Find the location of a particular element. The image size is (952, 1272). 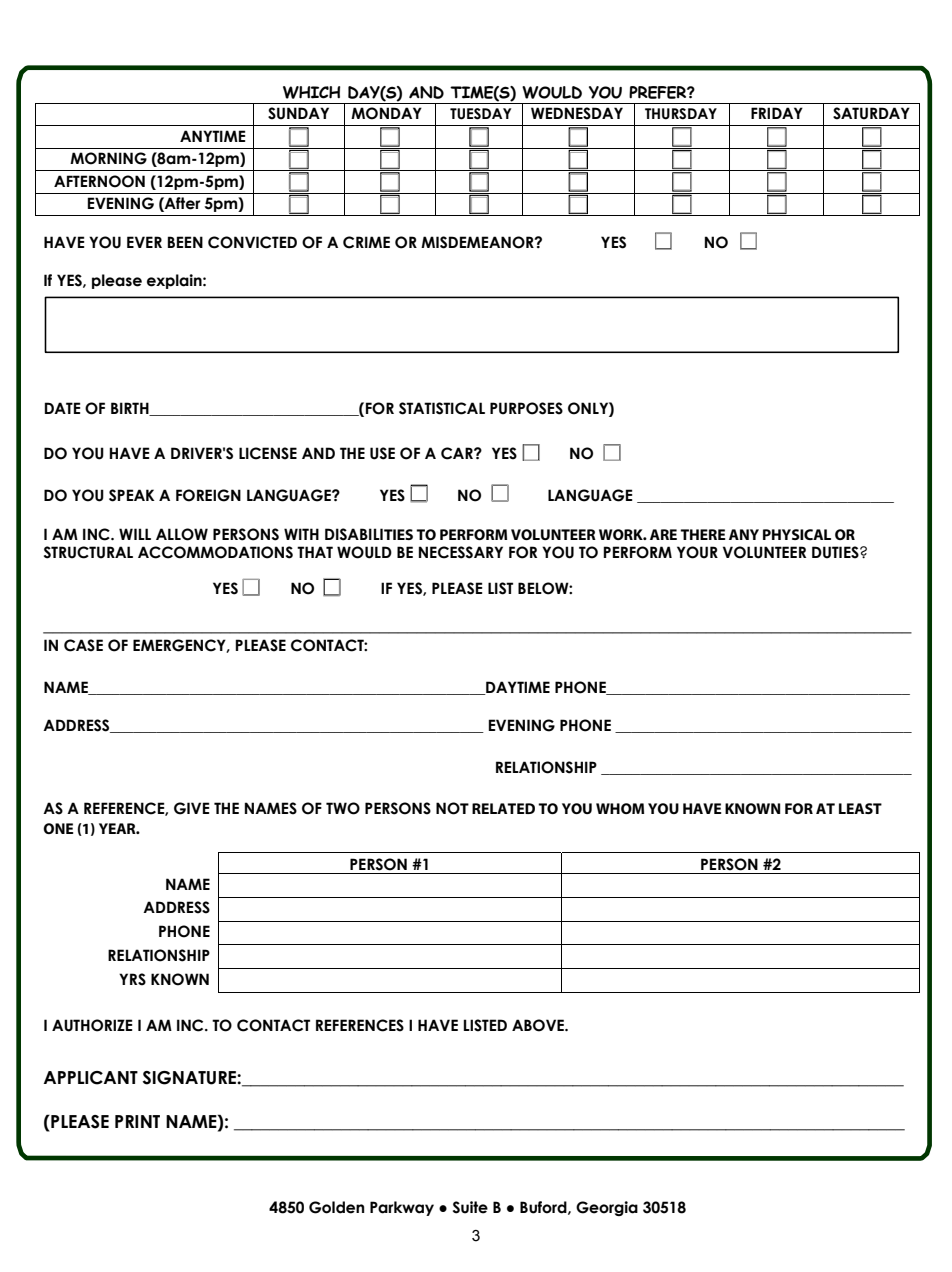

NECESSARY is located at coordinates (461, 552).
